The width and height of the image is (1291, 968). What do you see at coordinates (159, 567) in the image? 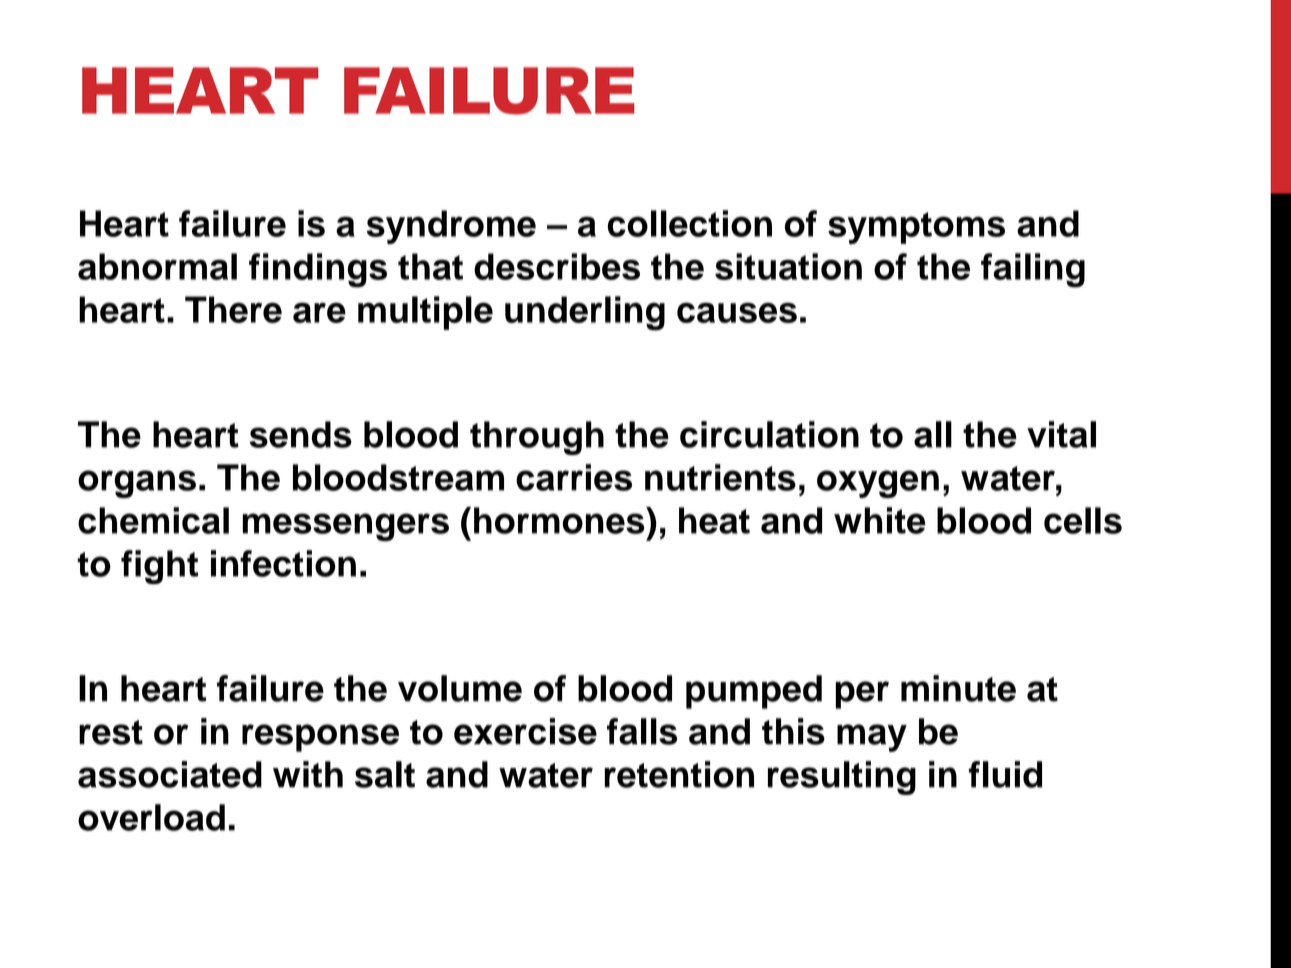
I see `fight` at bounding box center [159, 567].
